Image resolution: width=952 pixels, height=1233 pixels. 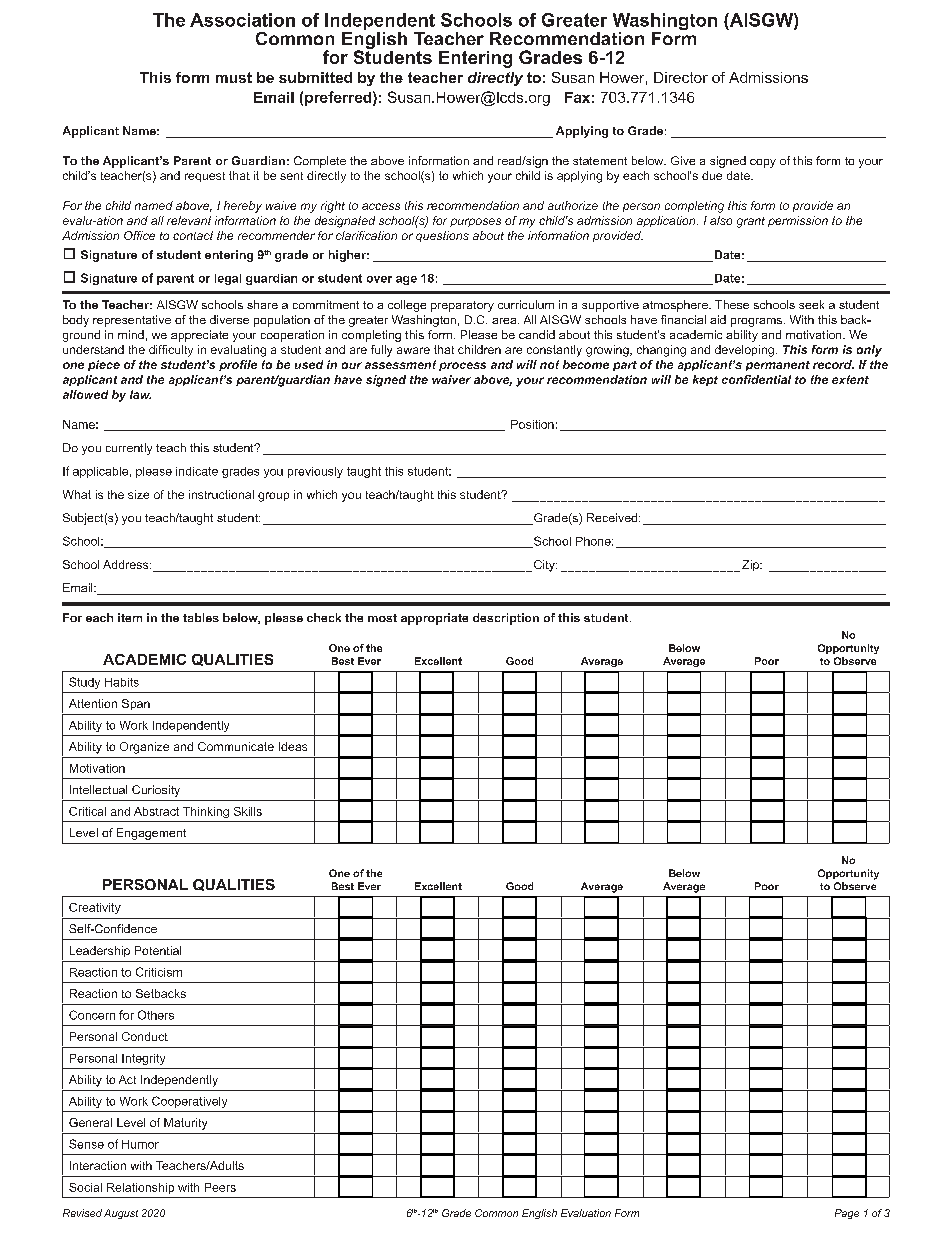 I want to click on must, so click(x=234, y=77).
